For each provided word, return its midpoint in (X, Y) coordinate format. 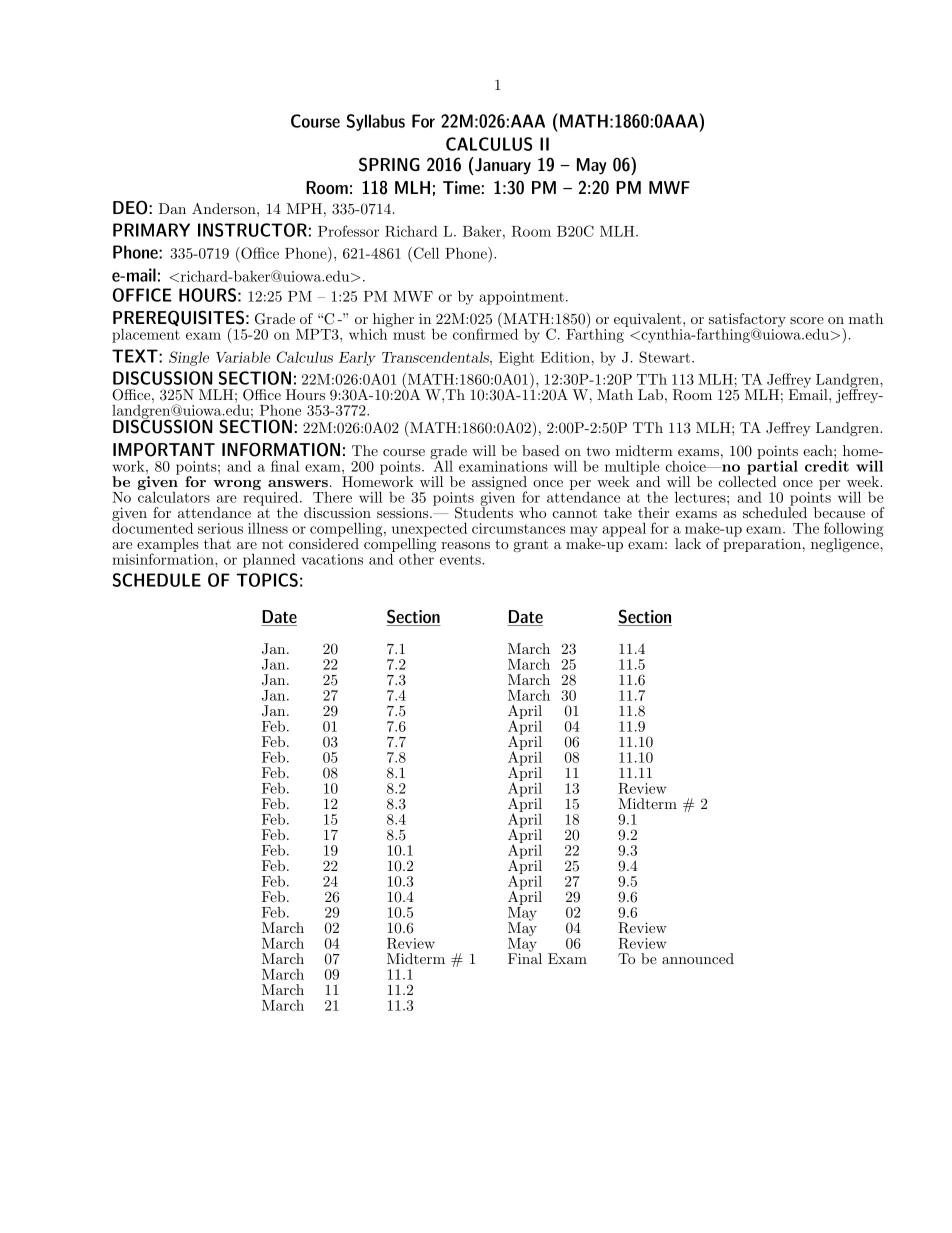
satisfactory (747, 321)
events (461, 560)
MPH (304, 208)
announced (698, 958)
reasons (465, 545)
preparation (762, 544)
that (217, 543)
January (502, 166)
